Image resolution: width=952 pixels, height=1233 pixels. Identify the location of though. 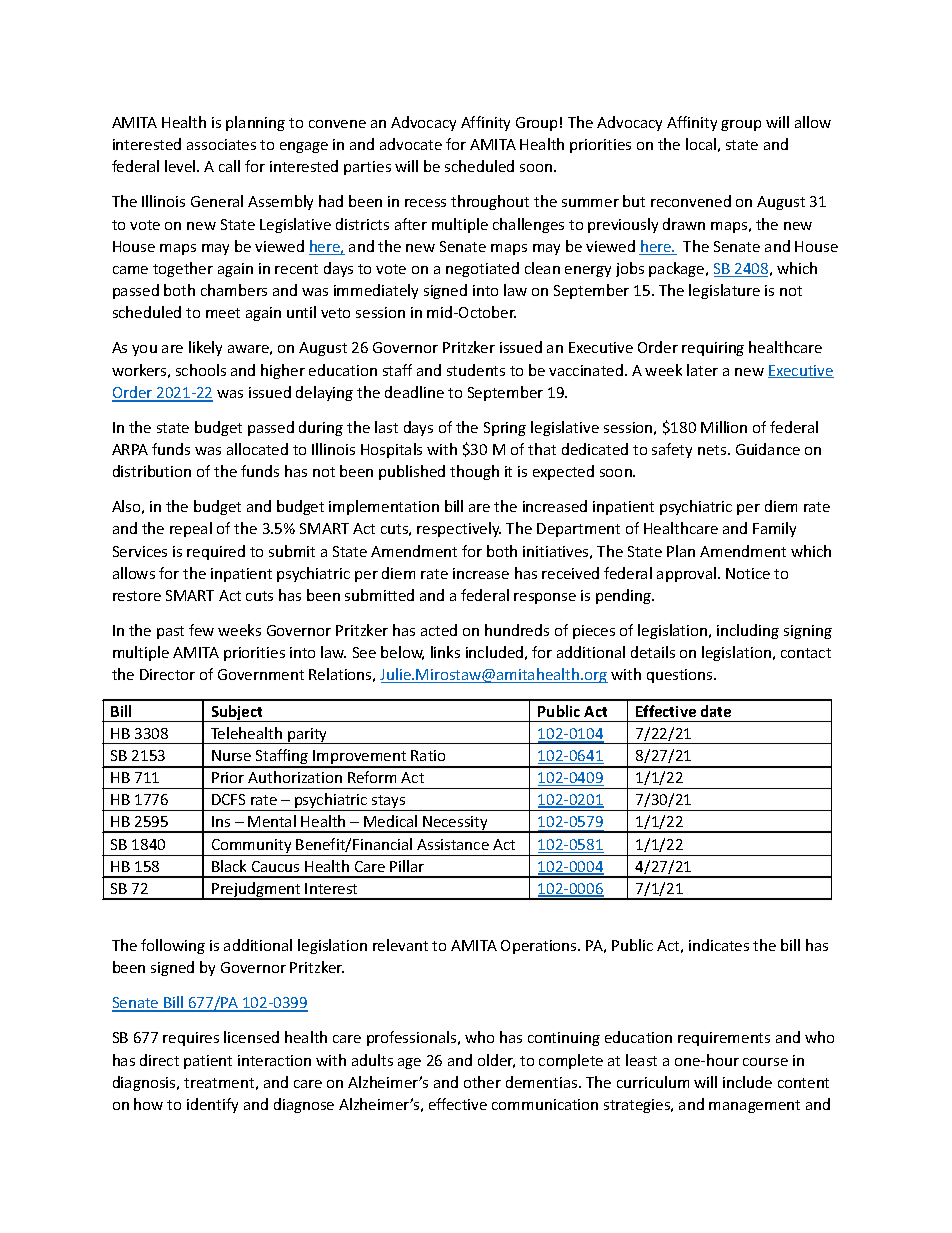
(474, 472).
